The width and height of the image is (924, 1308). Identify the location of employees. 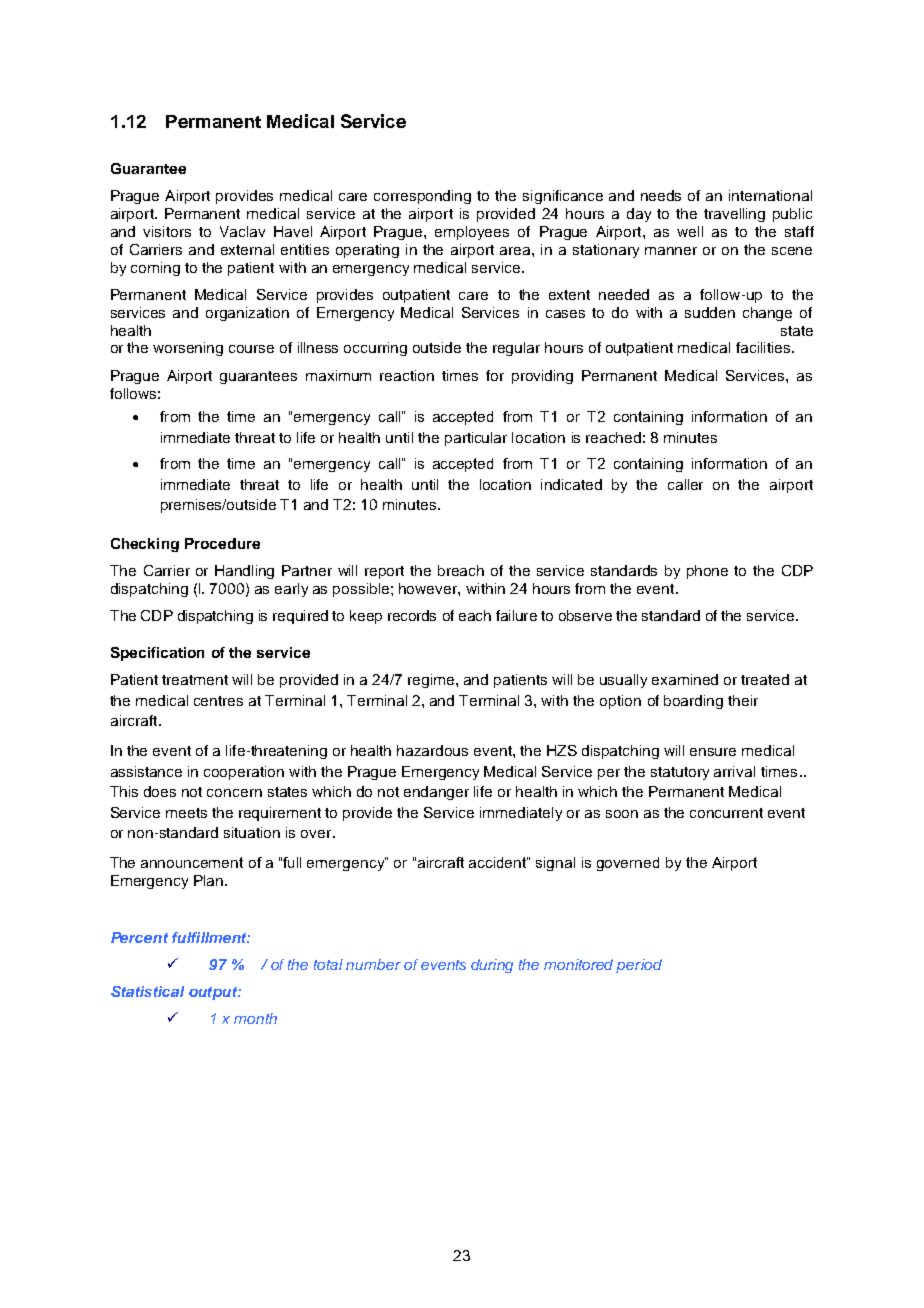
(472, 233).
